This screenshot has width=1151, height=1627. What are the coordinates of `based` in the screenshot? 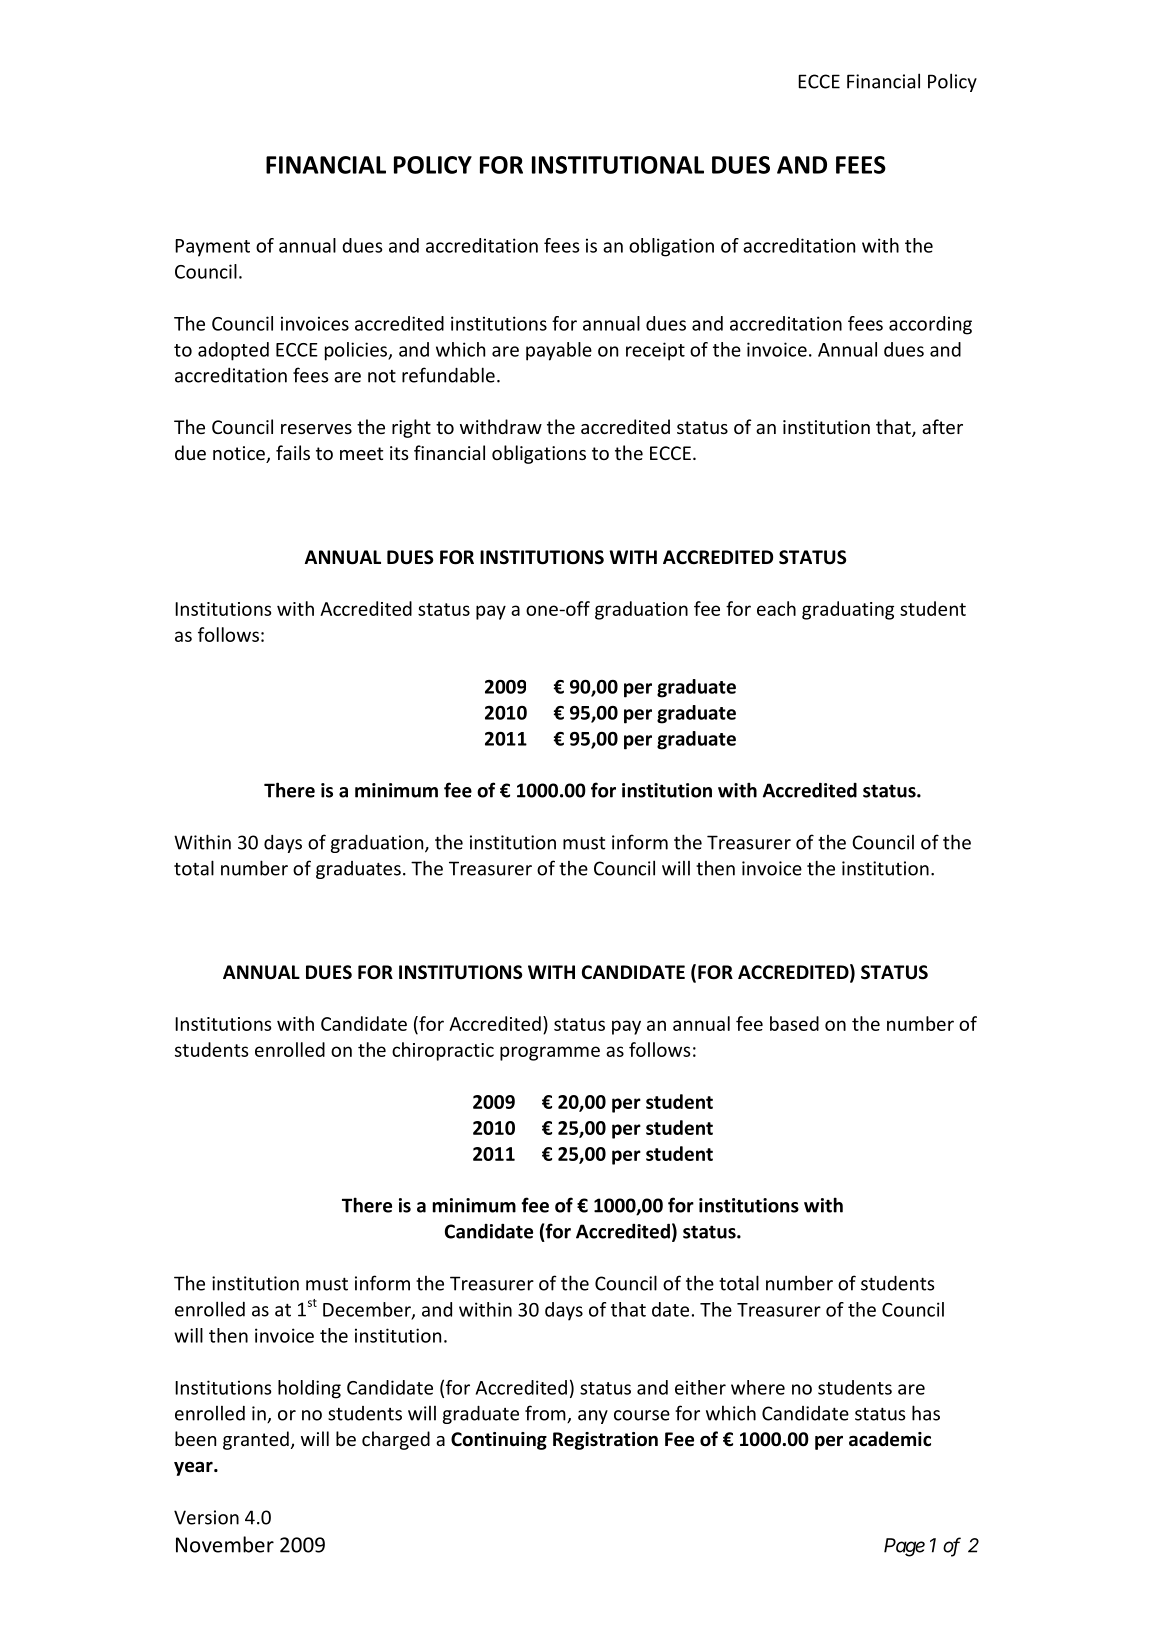 It's located at (794, 1023).
